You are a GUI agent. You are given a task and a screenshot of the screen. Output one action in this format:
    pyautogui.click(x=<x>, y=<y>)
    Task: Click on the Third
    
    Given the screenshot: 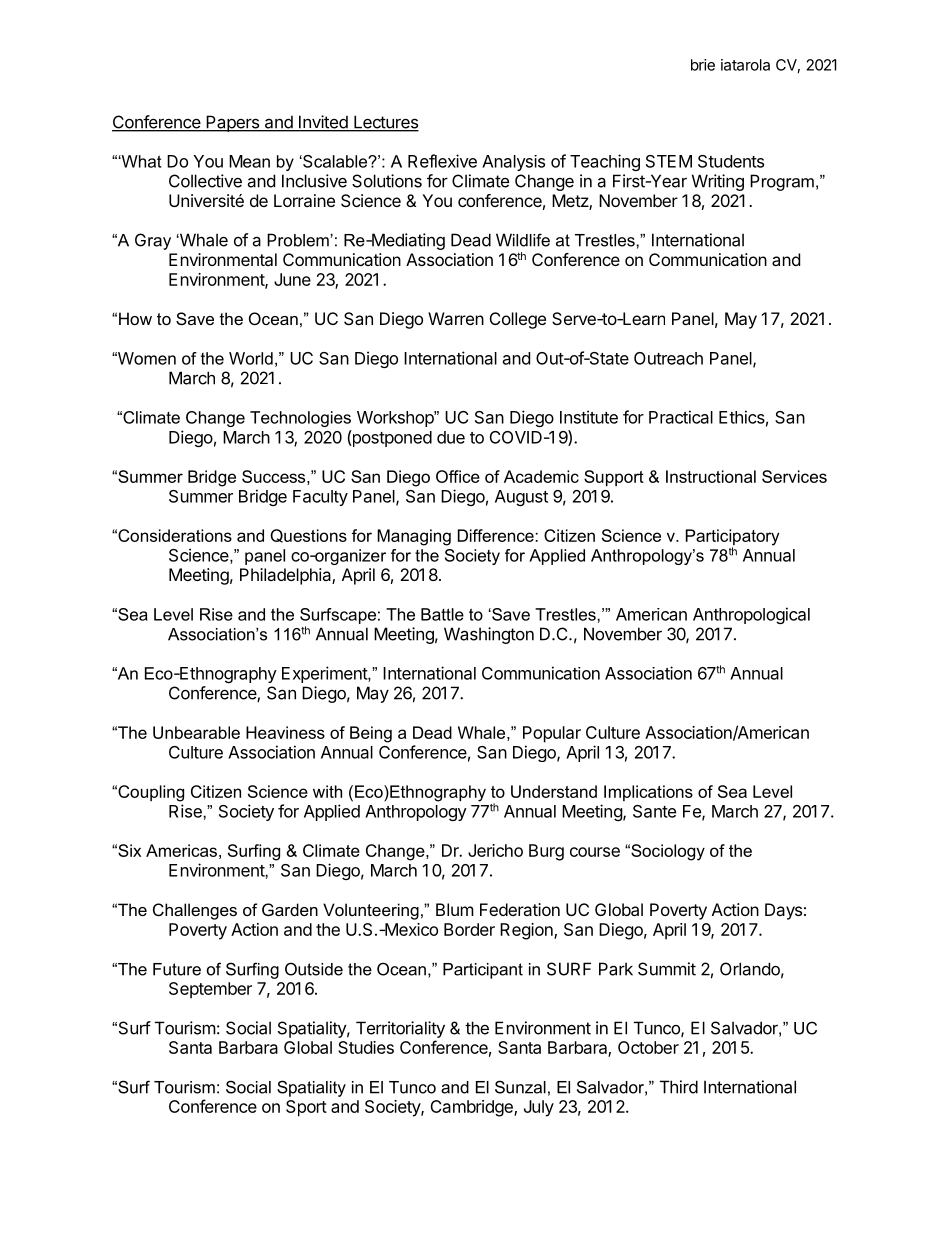 What is the action you would take?
    pyautogui.click(x=679, y=1087)
